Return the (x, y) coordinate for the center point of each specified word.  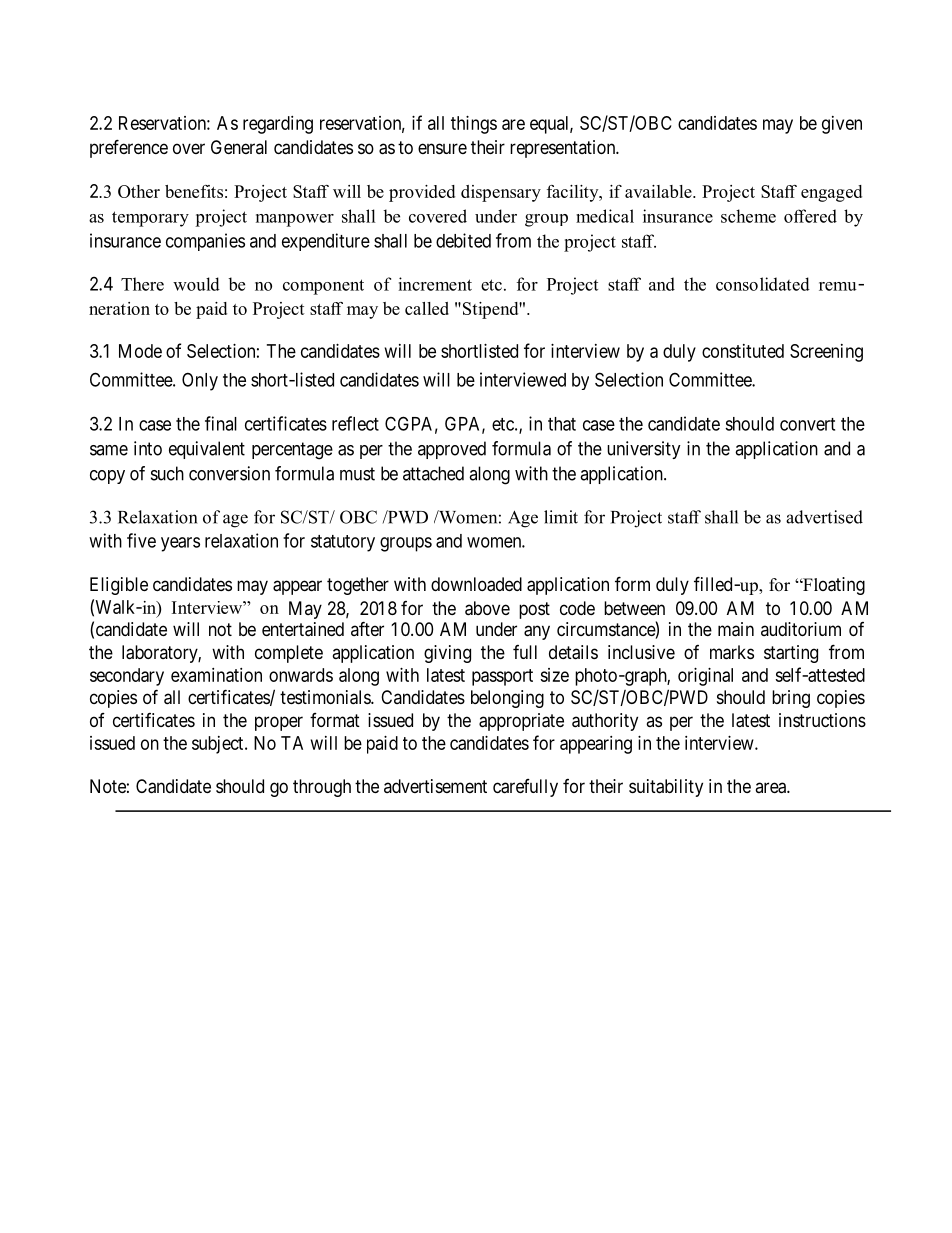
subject (219, 745)
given (842, 125)
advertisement (435, 786)
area (771, 788)
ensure (442, 148)
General (239, 147)
